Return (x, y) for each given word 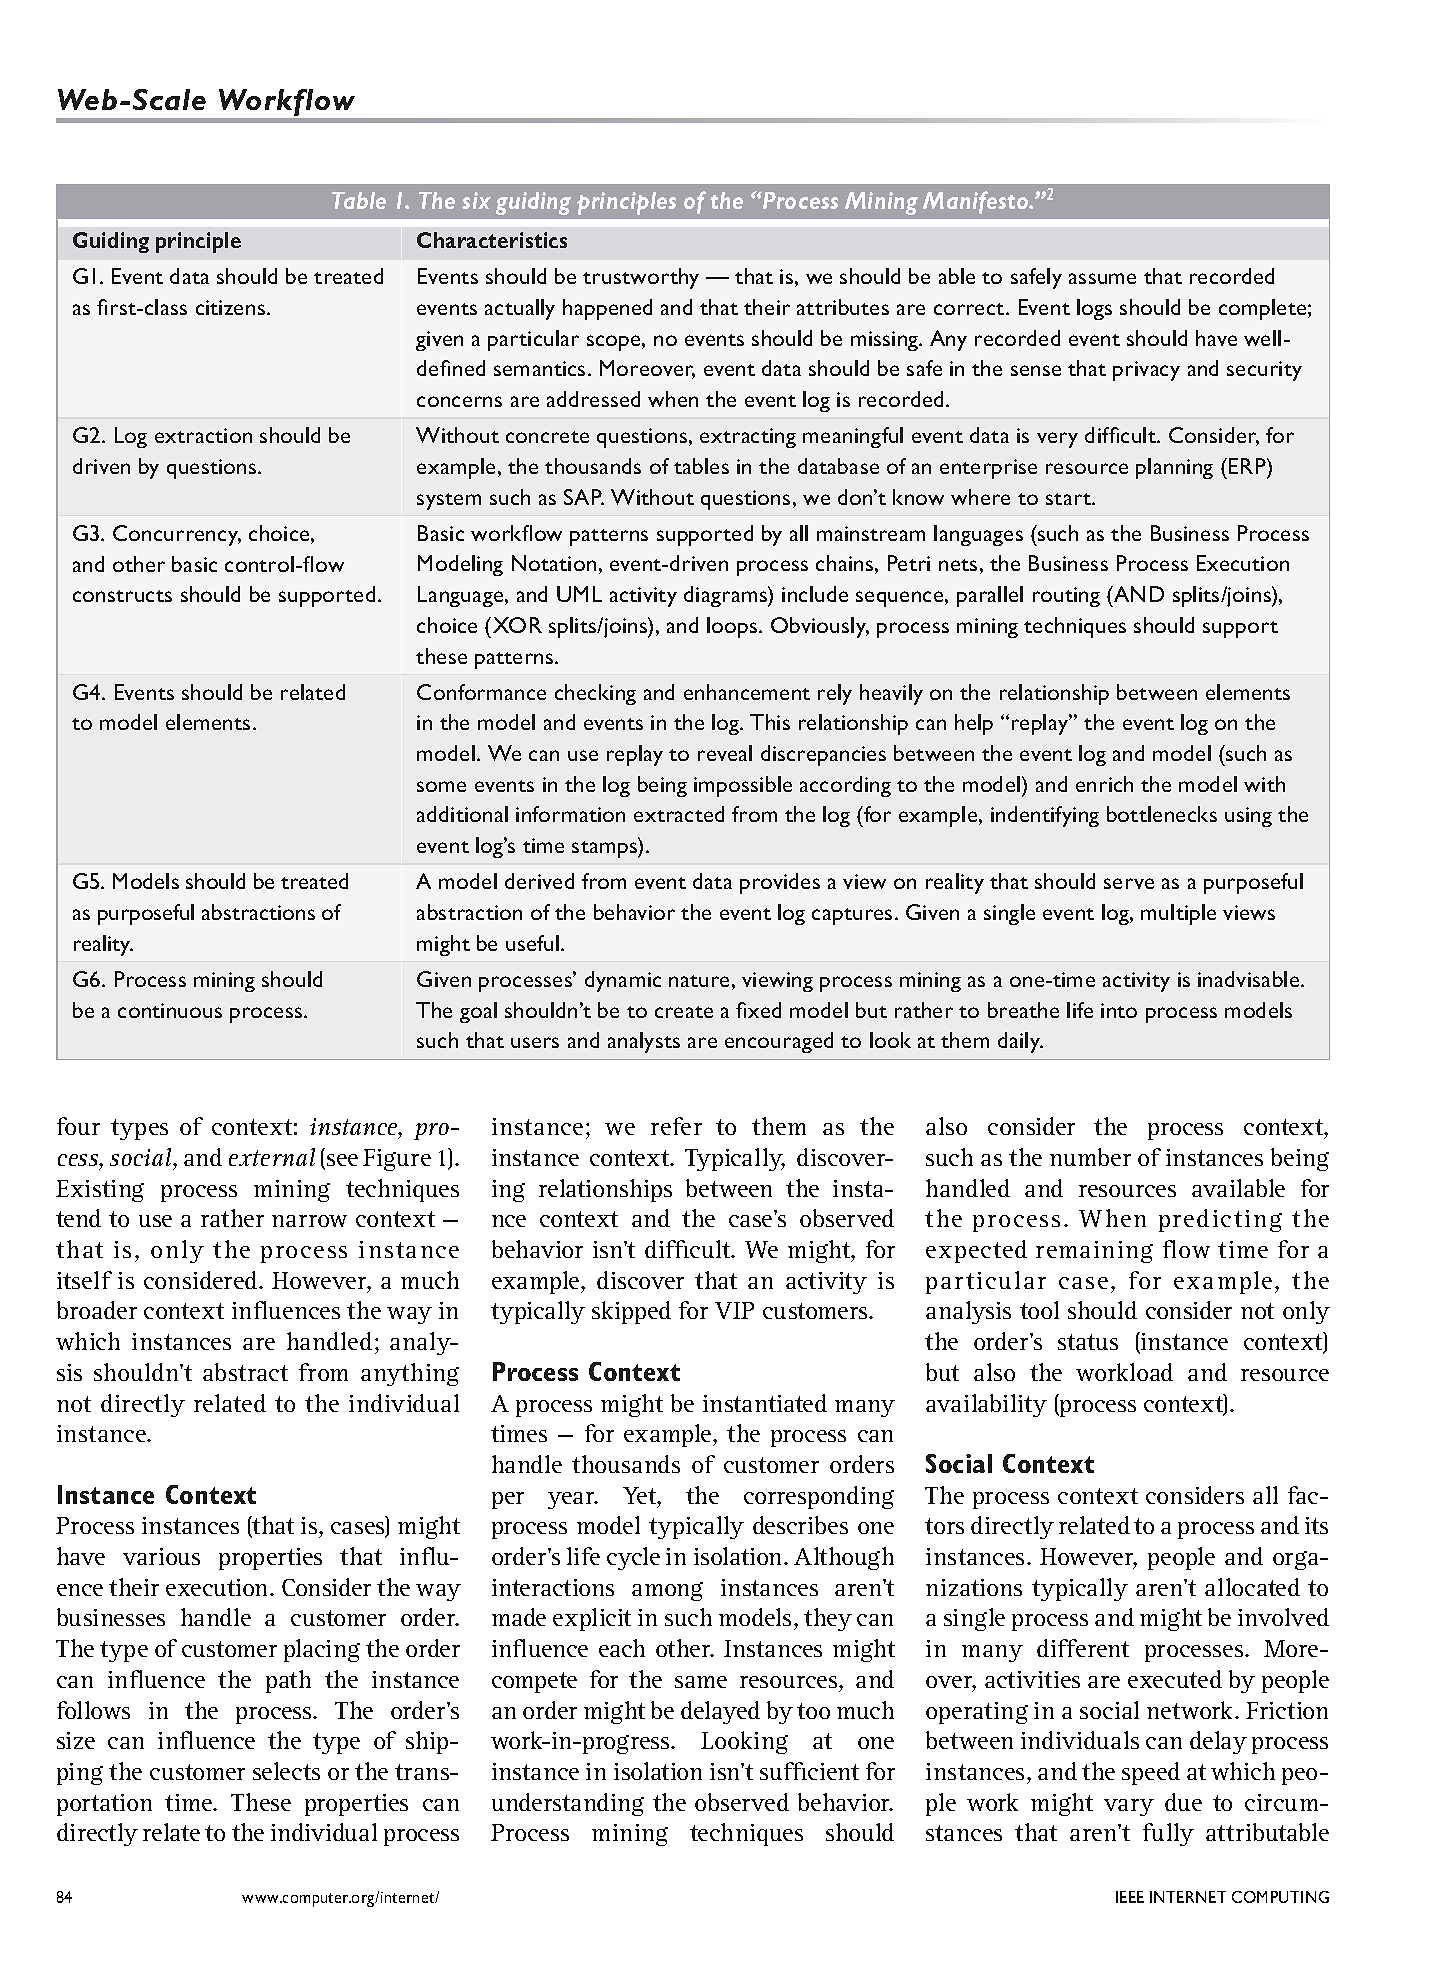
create (684, 1012)
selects (286, 1771)
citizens (232, 307)
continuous (170, 1010)
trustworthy (641, 278)
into (1119, 1010)
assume (1102, 278)
